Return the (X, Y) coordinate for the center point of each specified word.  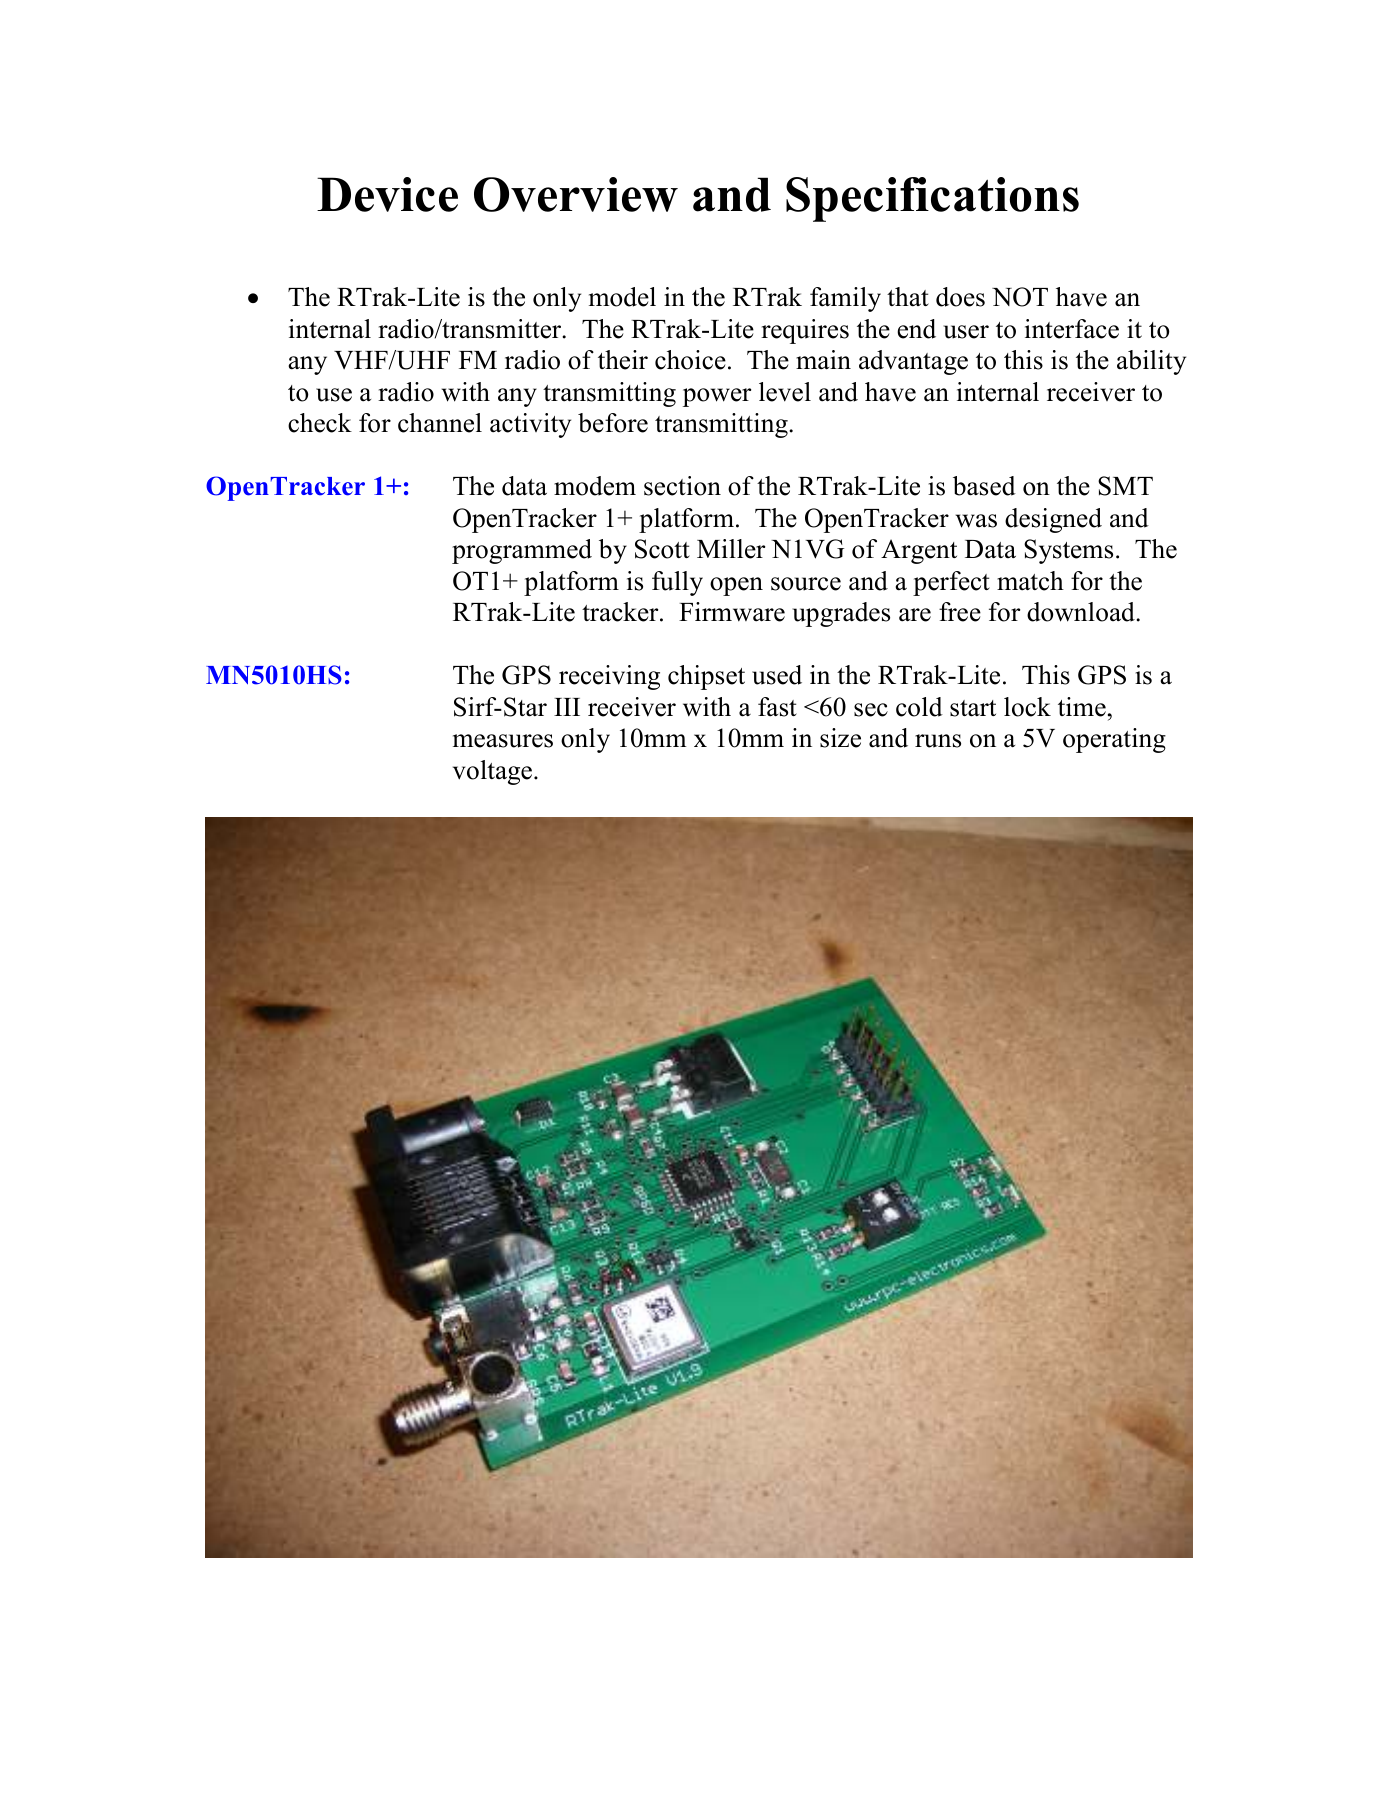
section (682, 486)
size (840, 738)
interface (1072, 329)
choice (690, 360)
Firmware (732, 612)
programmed (522, 551)
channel (440, 423)
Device (387, 194)
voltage (492, 772)
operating (1114, 740)
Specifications (932, 199)
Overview (576, 194)
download (1082, 612)
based (984, 486)
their (623, 360)
